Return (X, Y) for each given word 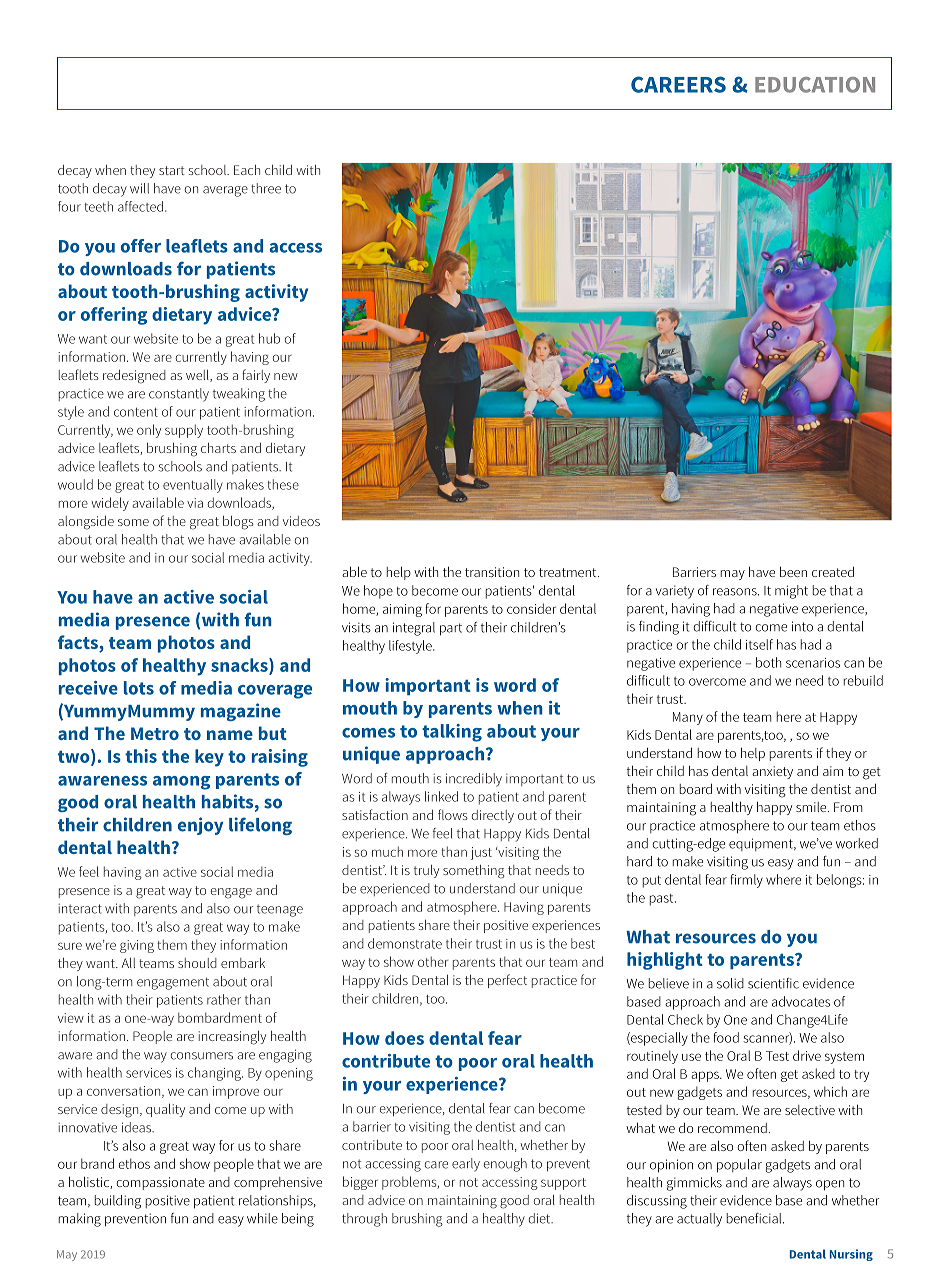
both (768, 662)
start (172, 170)
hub (269, 338)
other (433, 961)
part (451, 629)
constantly (179, 395)
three (266, 188)
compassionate (160, 1183)
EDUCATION (815, 85)
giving (137, 946)
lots (139, 688)
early (466, 1165)
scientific (773, 983)
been (793, 571)
